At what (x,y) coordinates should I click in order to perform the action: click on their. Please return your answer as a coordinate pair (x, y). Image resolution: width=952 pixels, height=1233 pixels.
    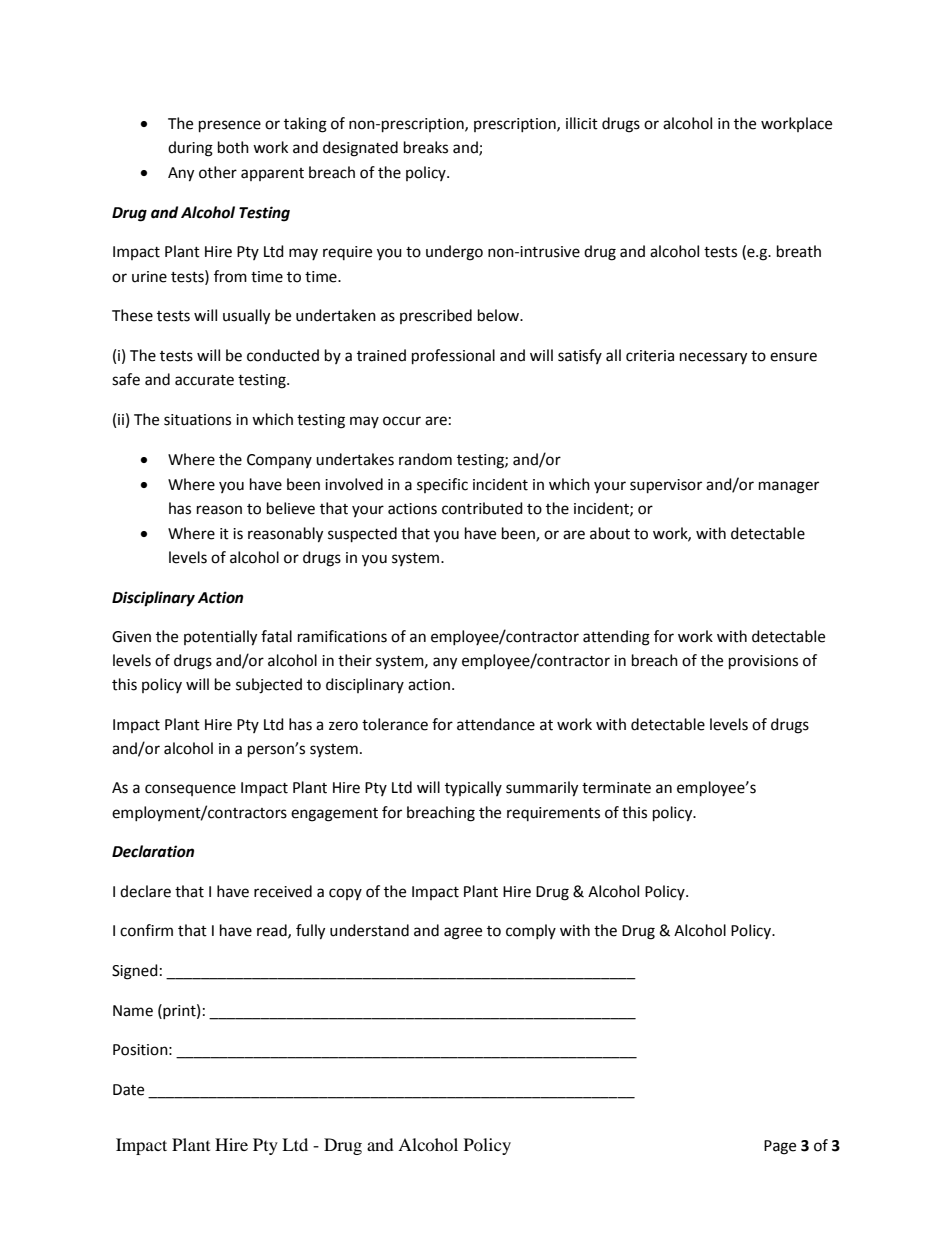
    Looking at the image, I should click on (355, 660).
